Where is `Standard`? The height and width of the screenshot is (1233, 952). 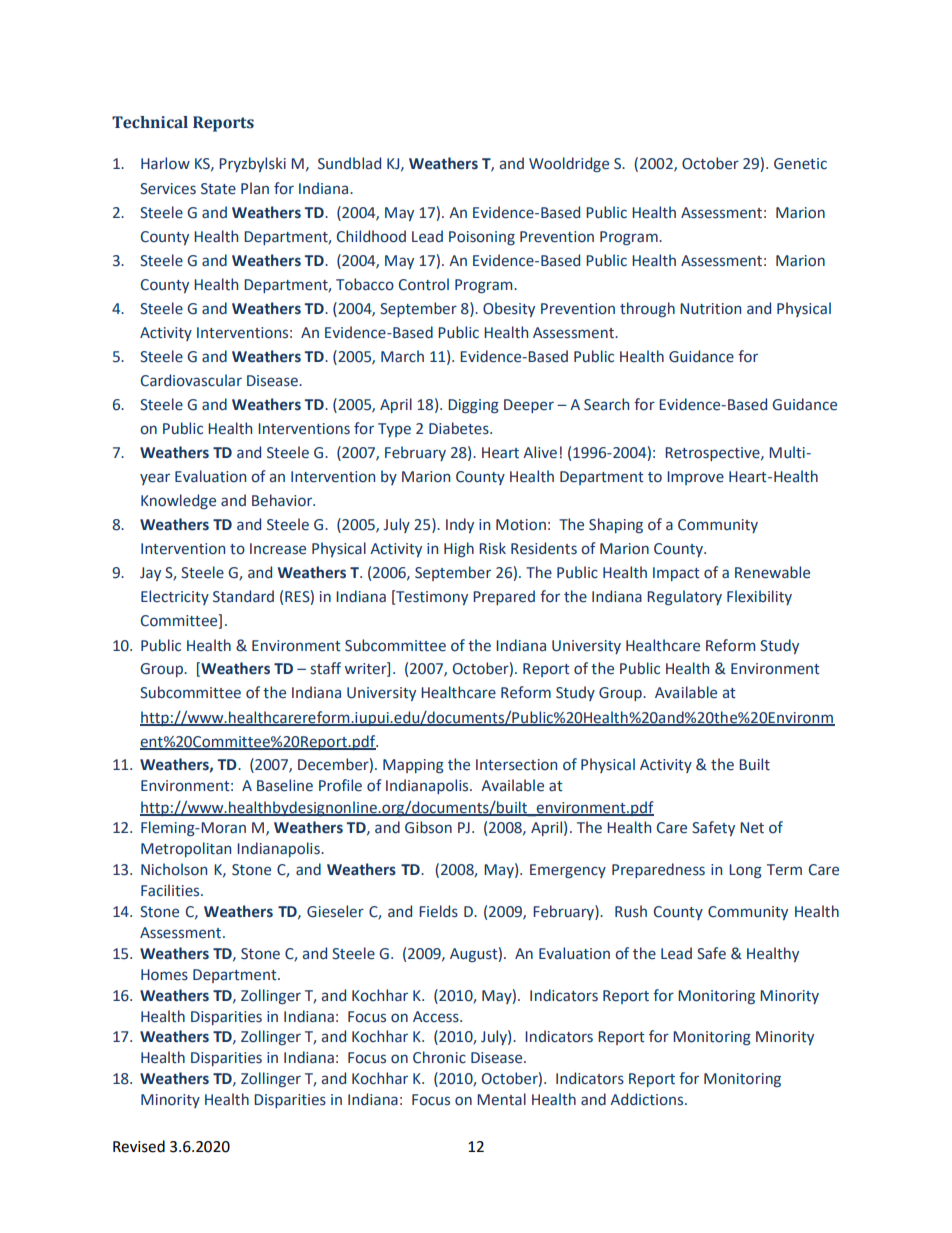
Standard is located at coordinates (243, 596).
